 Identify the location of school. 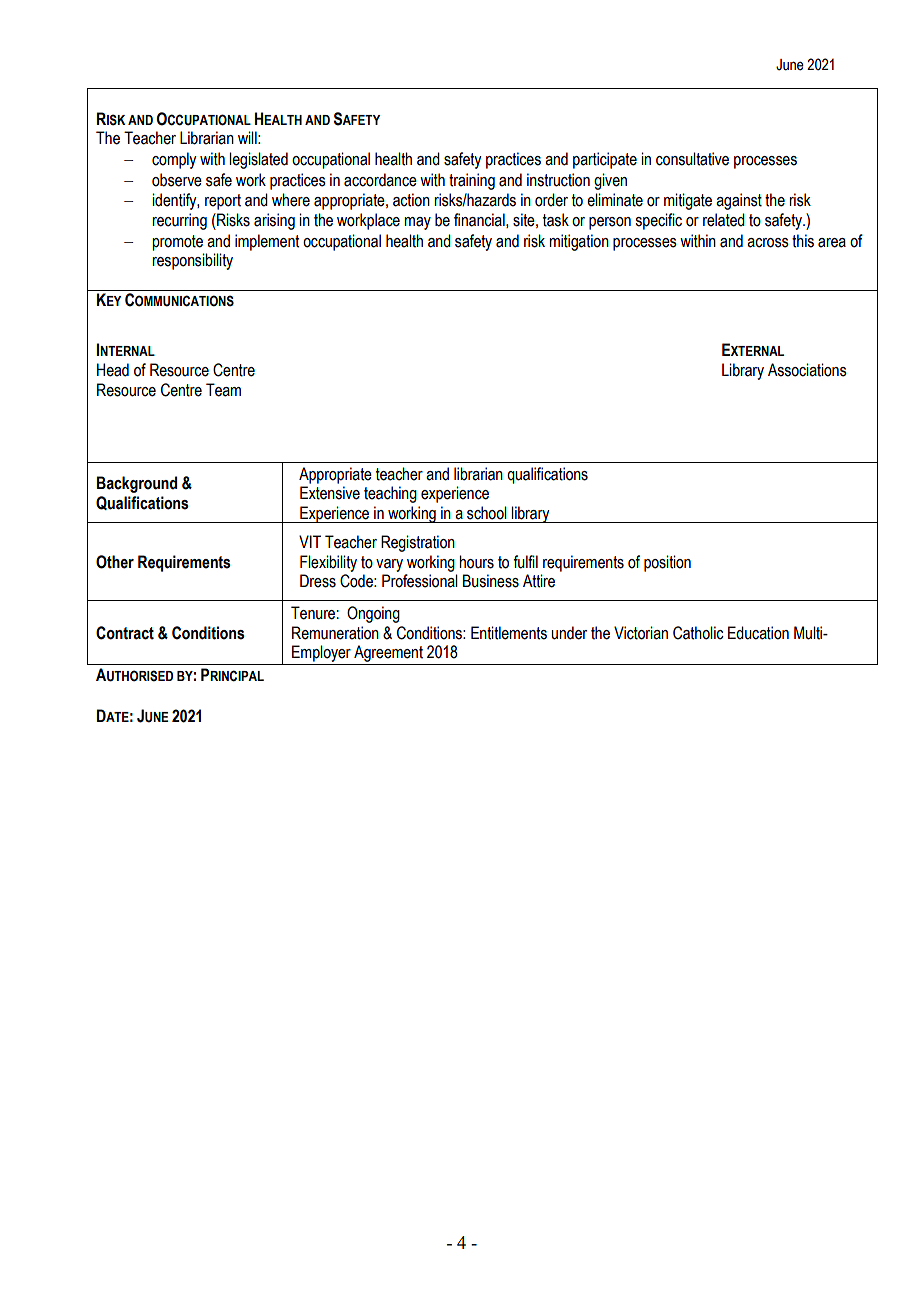
(487, 513).
